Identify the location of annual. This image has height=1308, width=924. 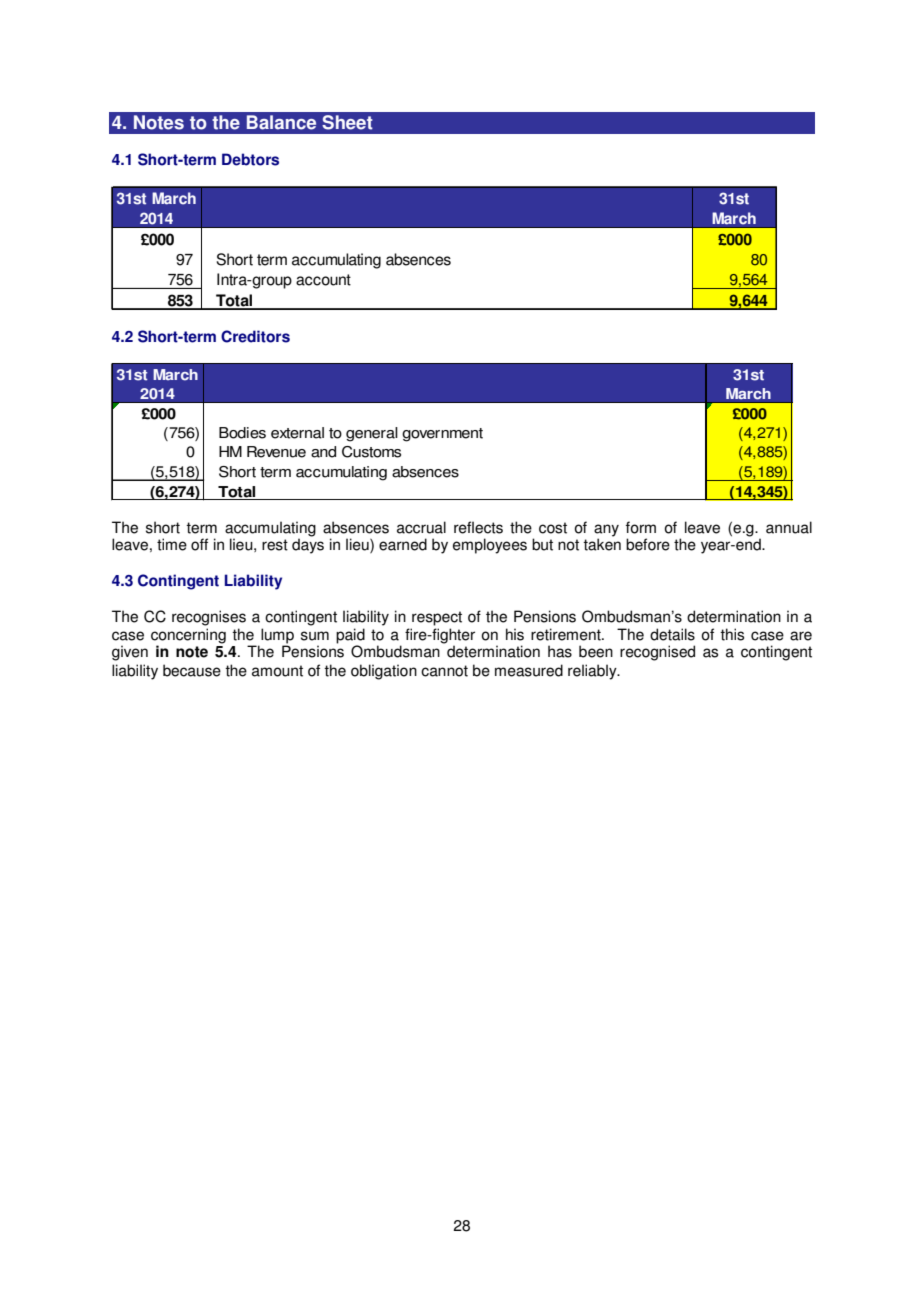
(789, 527).
